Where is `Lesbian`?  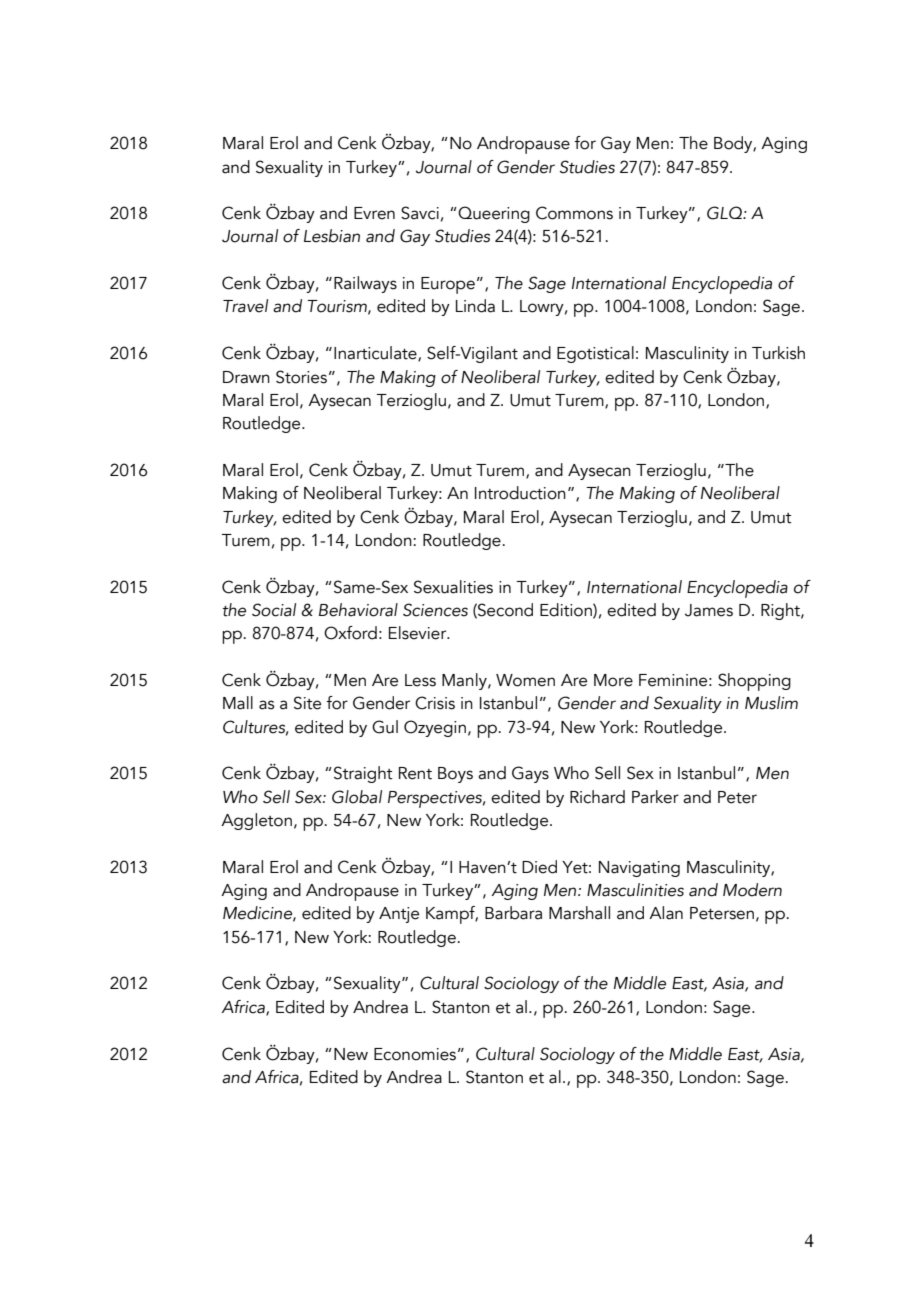 Lesbian is located at coordinates (332, 236).
